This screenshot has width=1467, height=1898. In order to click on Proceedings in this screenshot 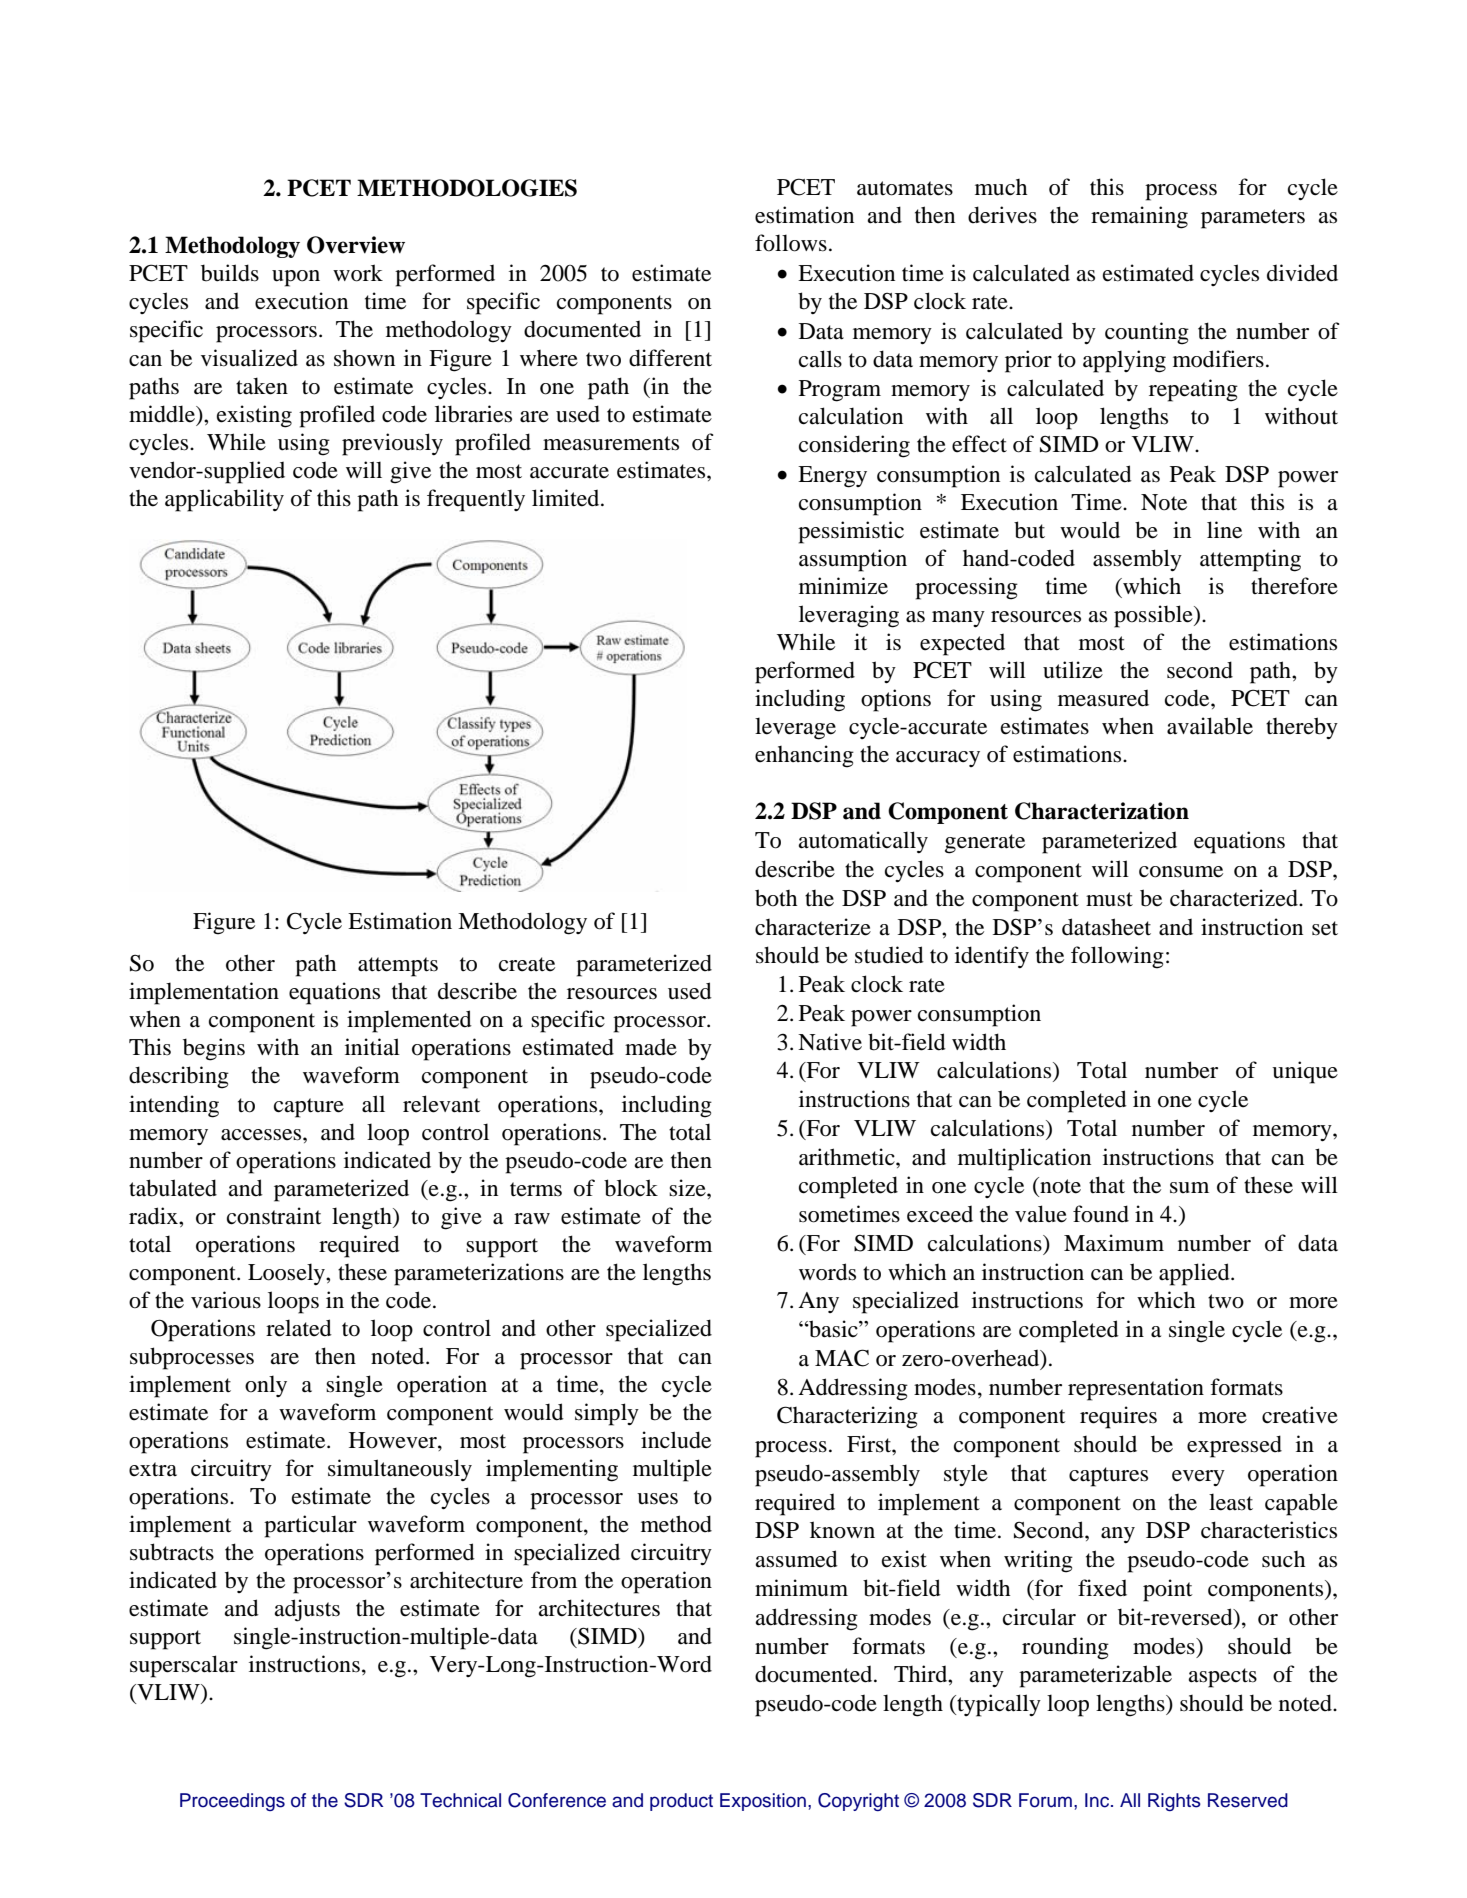, I will do `click(232, 1802)`.
